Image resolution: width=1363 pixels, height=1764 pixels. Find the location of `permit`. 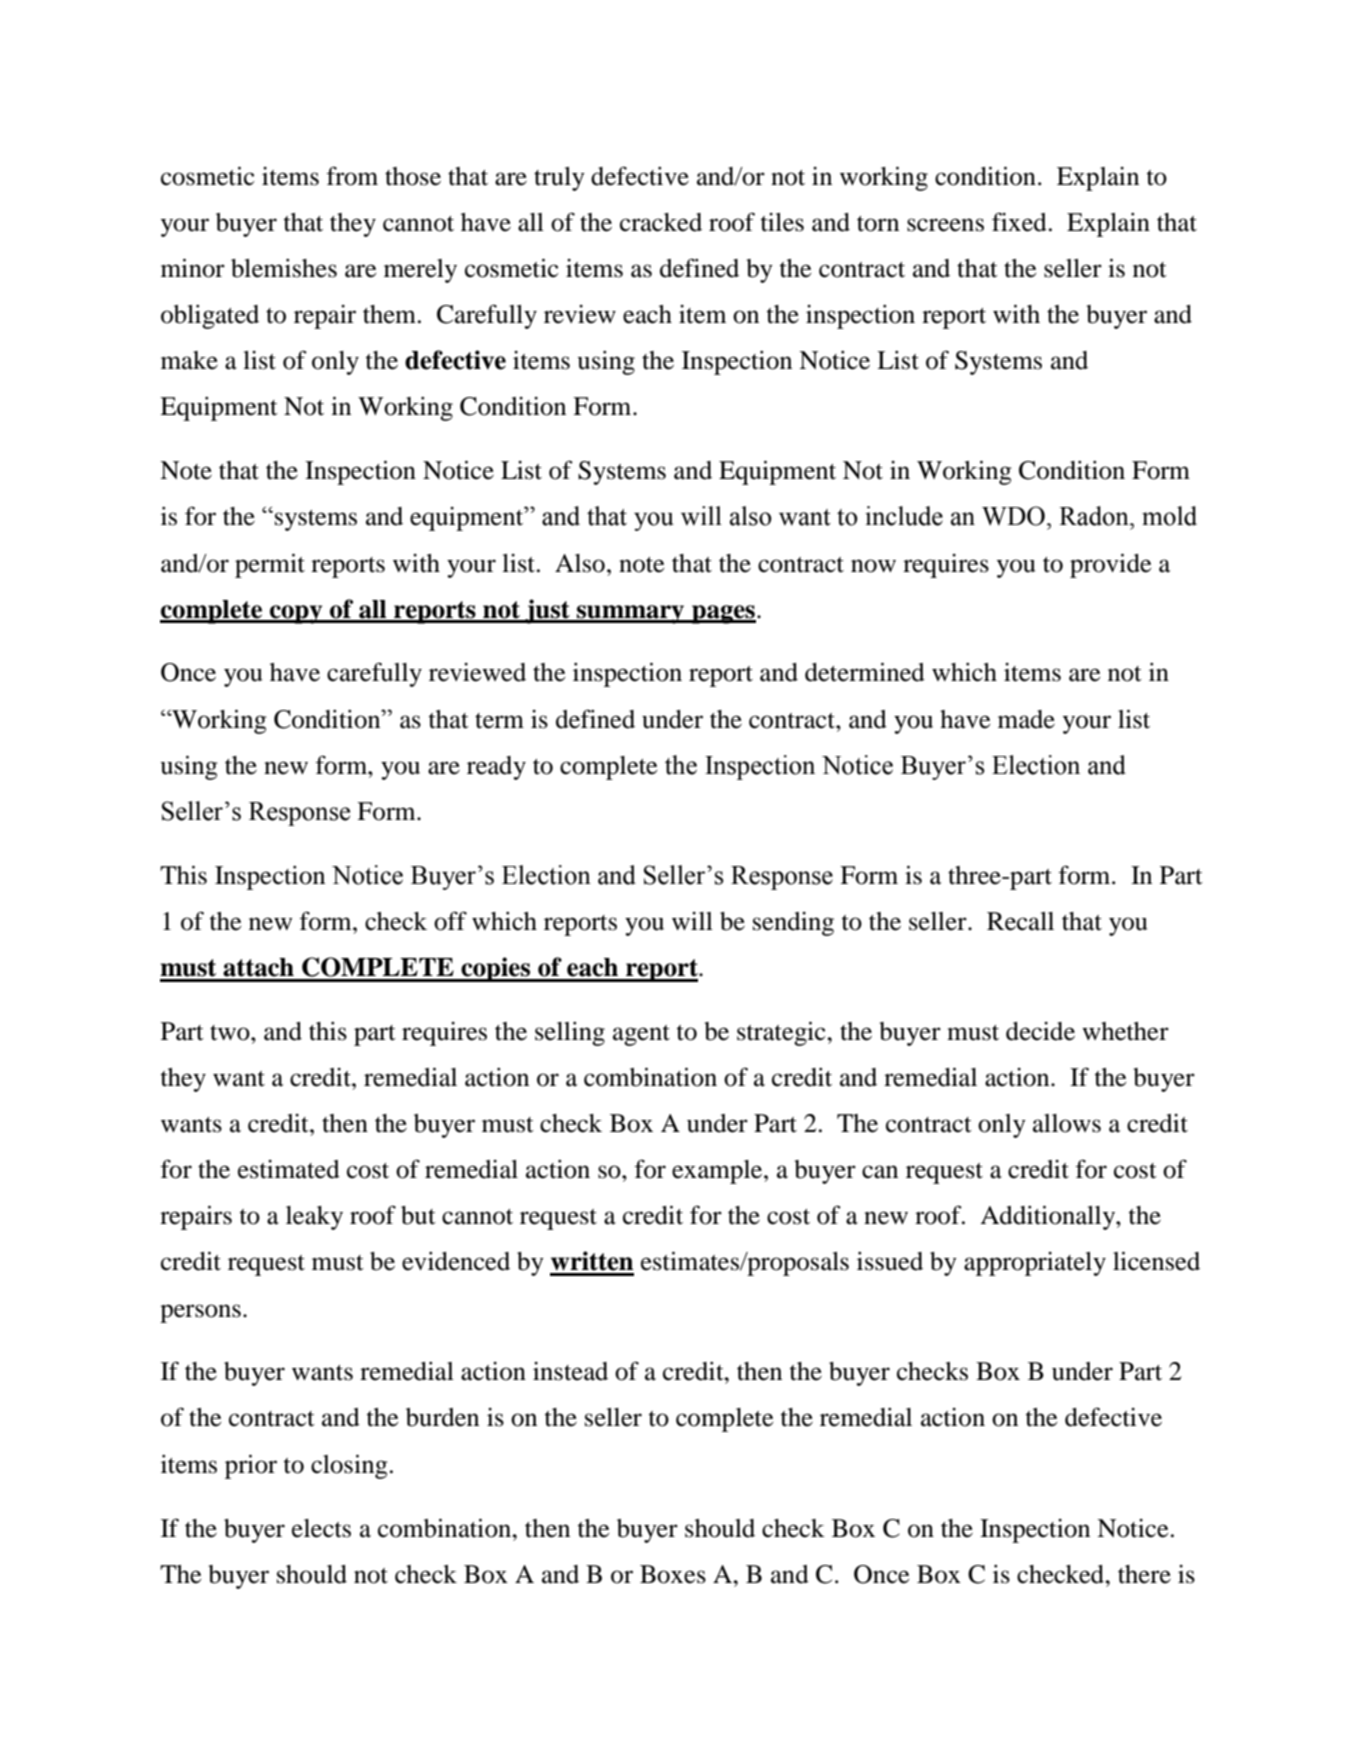

permit is located at coordinates (270, 566).
